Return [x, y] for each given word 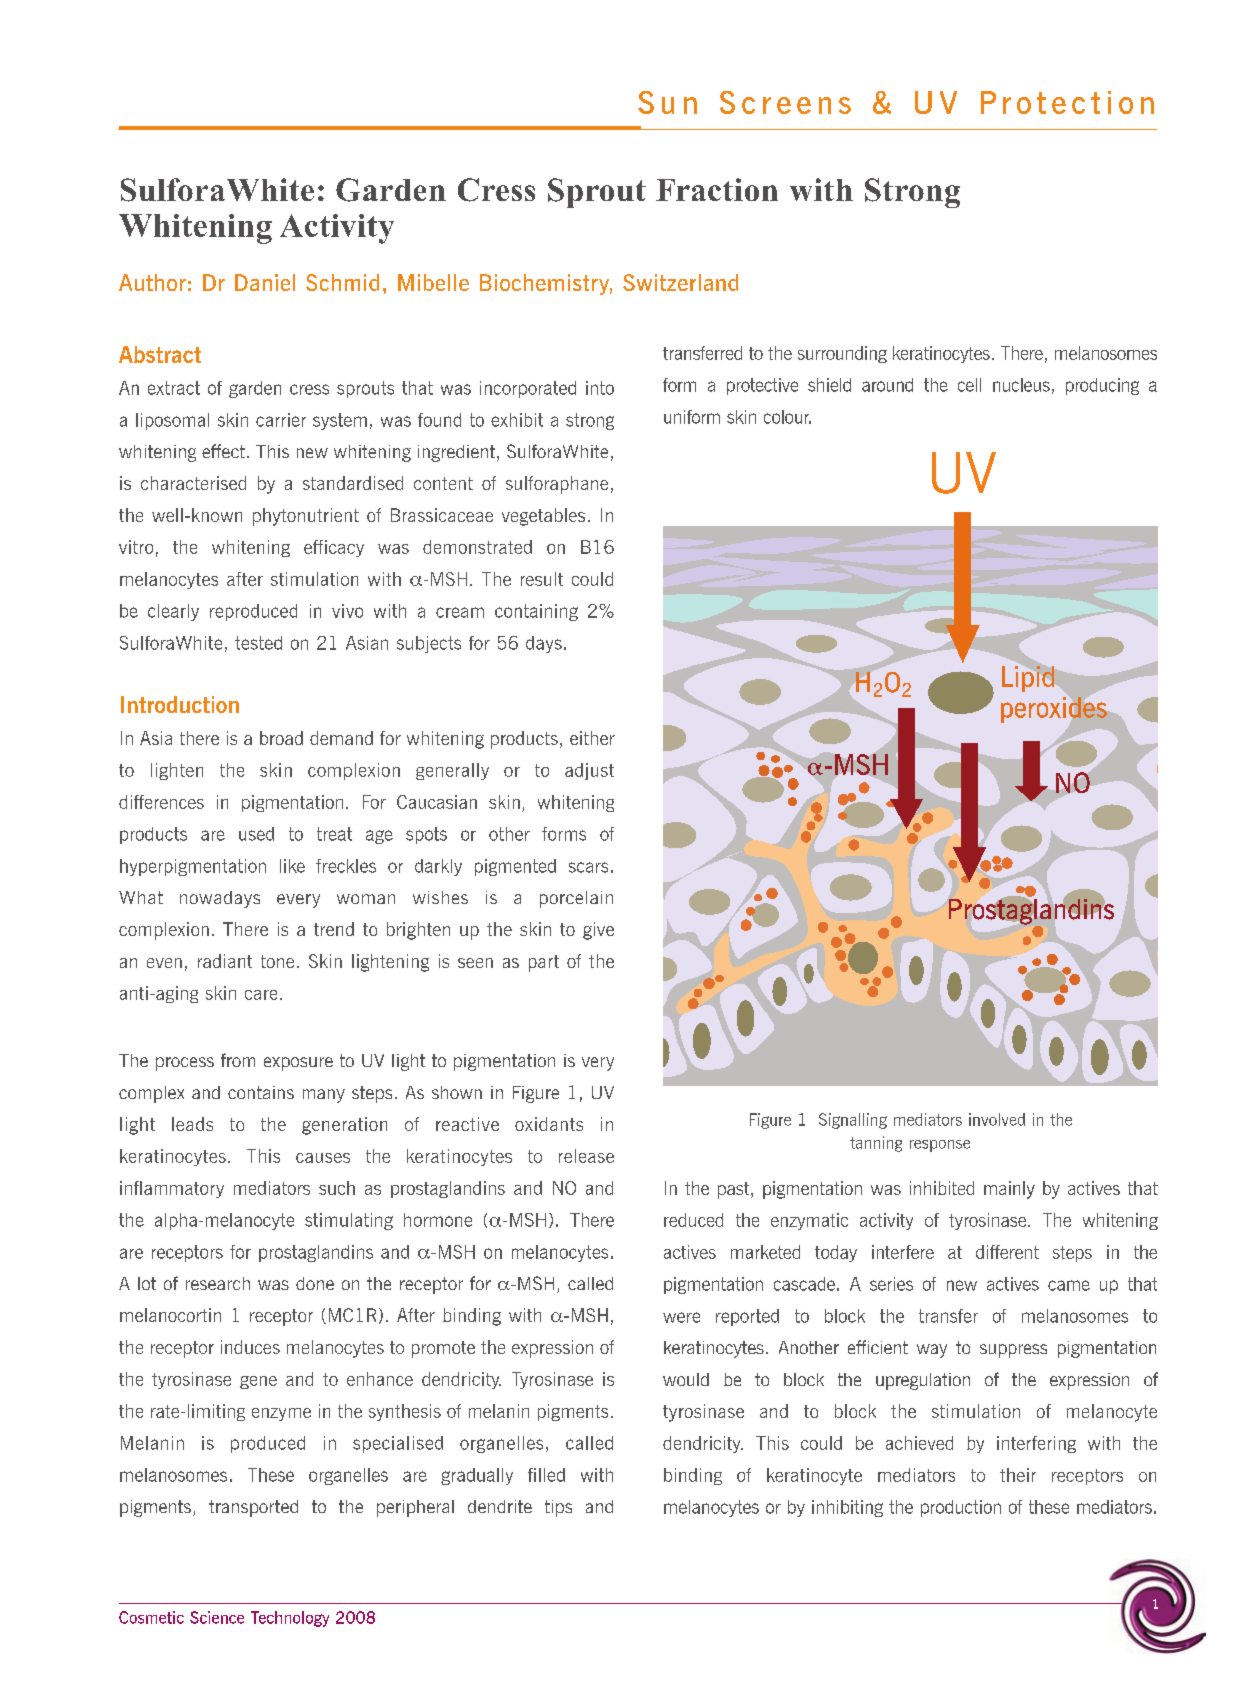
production [961, 1508]
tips [558, 1508]
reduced [693, 1220]
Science [217, 1617]
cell [969, 385]
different [1007, 1252]
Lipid [1028, 679]
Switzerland [680, 282]
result [542, 579]
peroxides [1054, 710]
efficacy [334, 548]
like [292, 866]
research [218, 1283]
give [598, 931]
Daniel [265, 282]
